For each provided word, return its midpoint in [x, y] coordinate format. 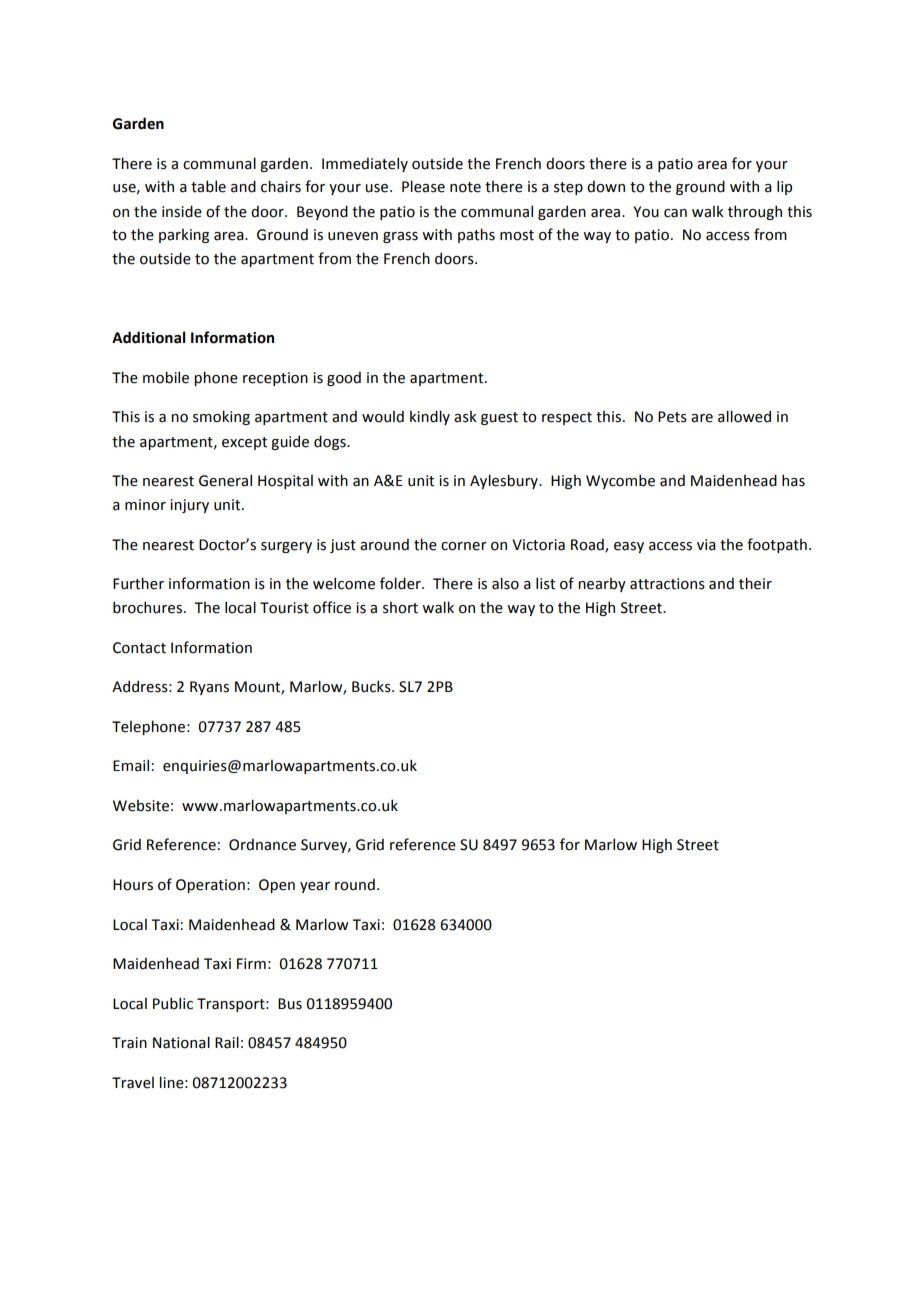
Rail [227, 1042]
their [755, 583]
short [400, 607]
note [465, 187]
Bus [290, 1004]
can [675, 213]
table [208, 186]
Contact [139, 648]
